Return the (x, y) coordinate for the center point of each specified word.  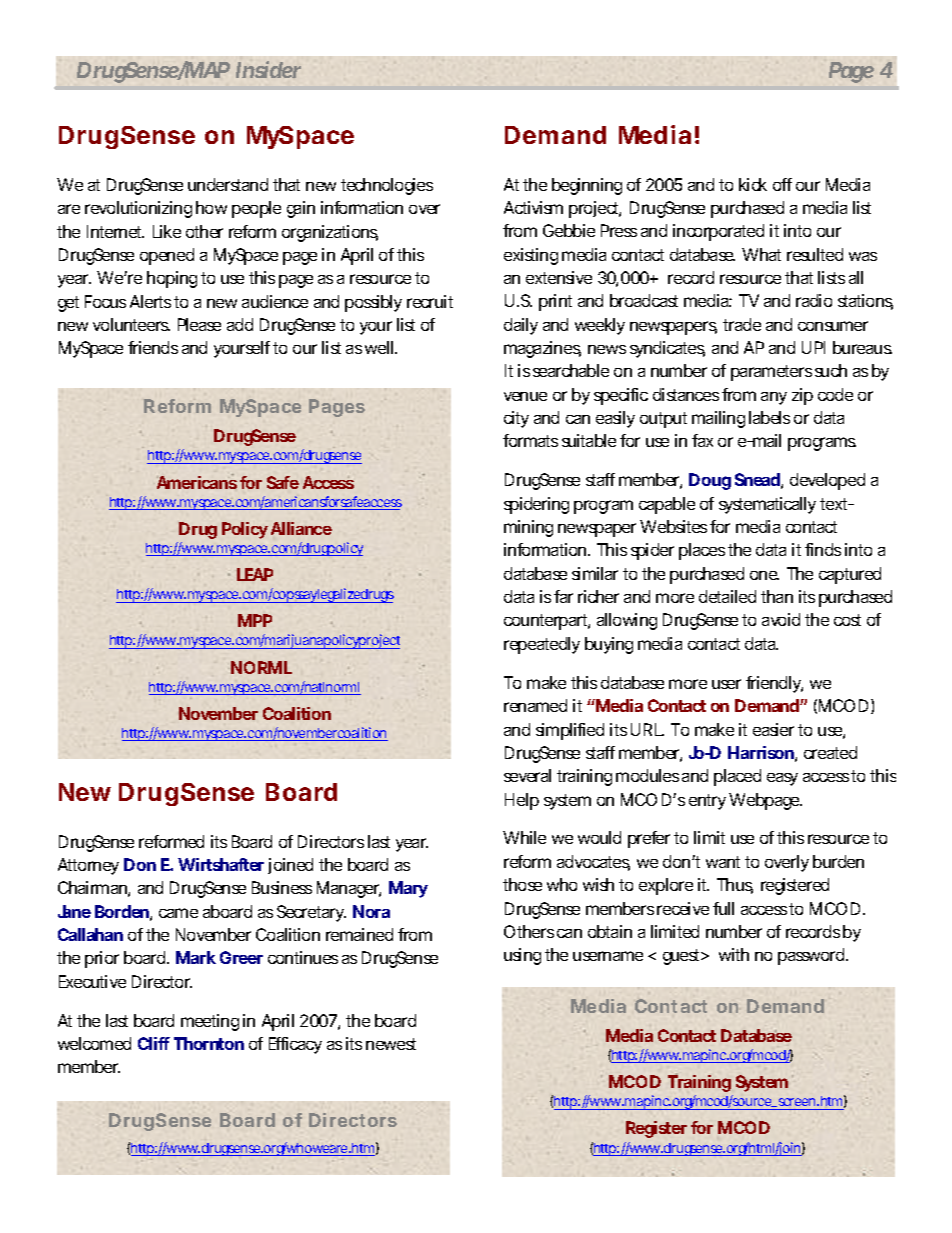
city (516, 419)
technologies (387, 186)
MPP (255, 620)
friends (153, 347)
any (774, 398)
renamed (535, 705)
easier (773, 729)
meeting (210, 1022)
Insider (268, 69)
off (782, 184)
